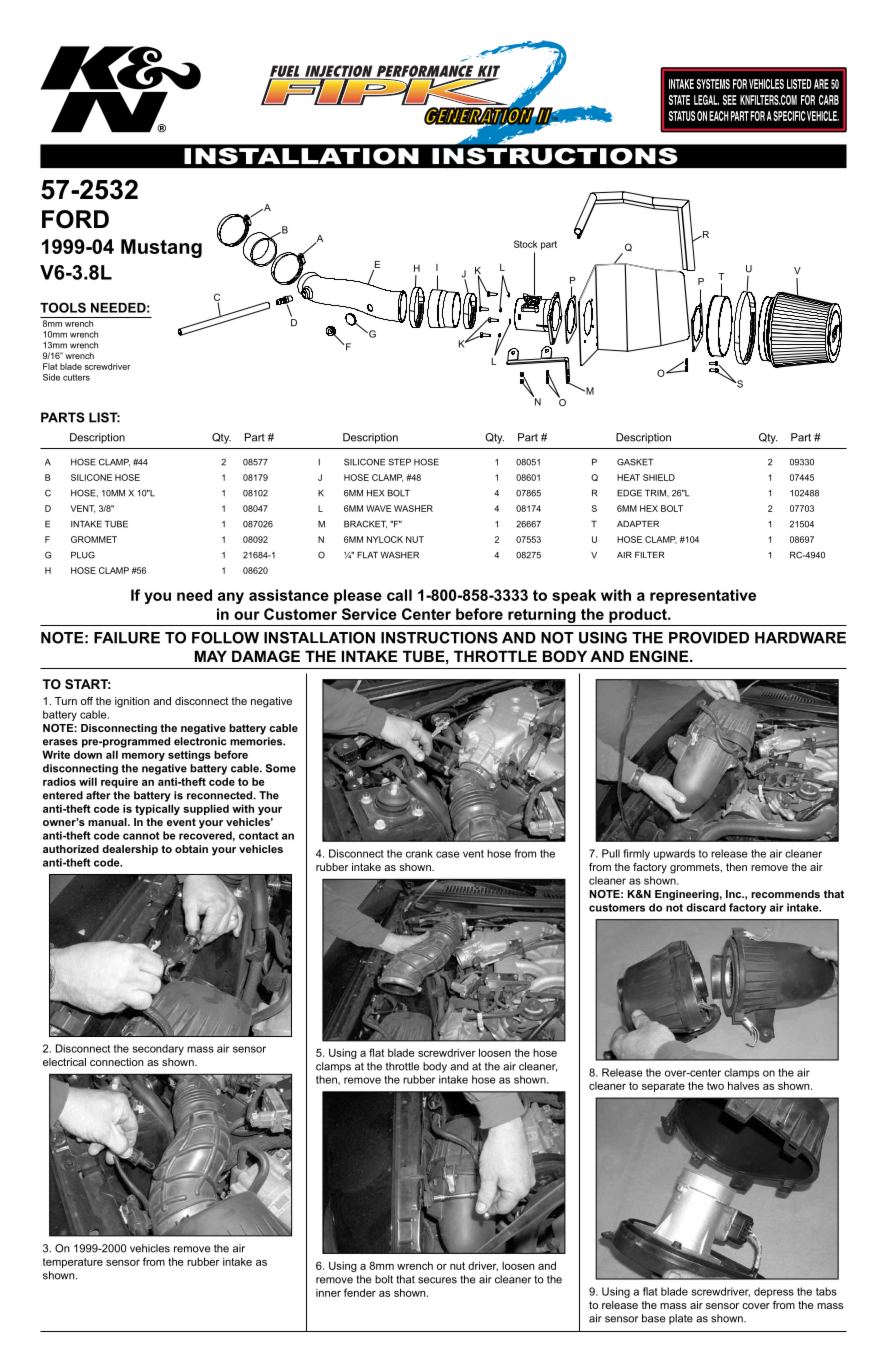 This screenshot has height=1372, width=887. Describe the element at coordinates (161, 248) in the screenshot. I see `Mustang` at that location.
